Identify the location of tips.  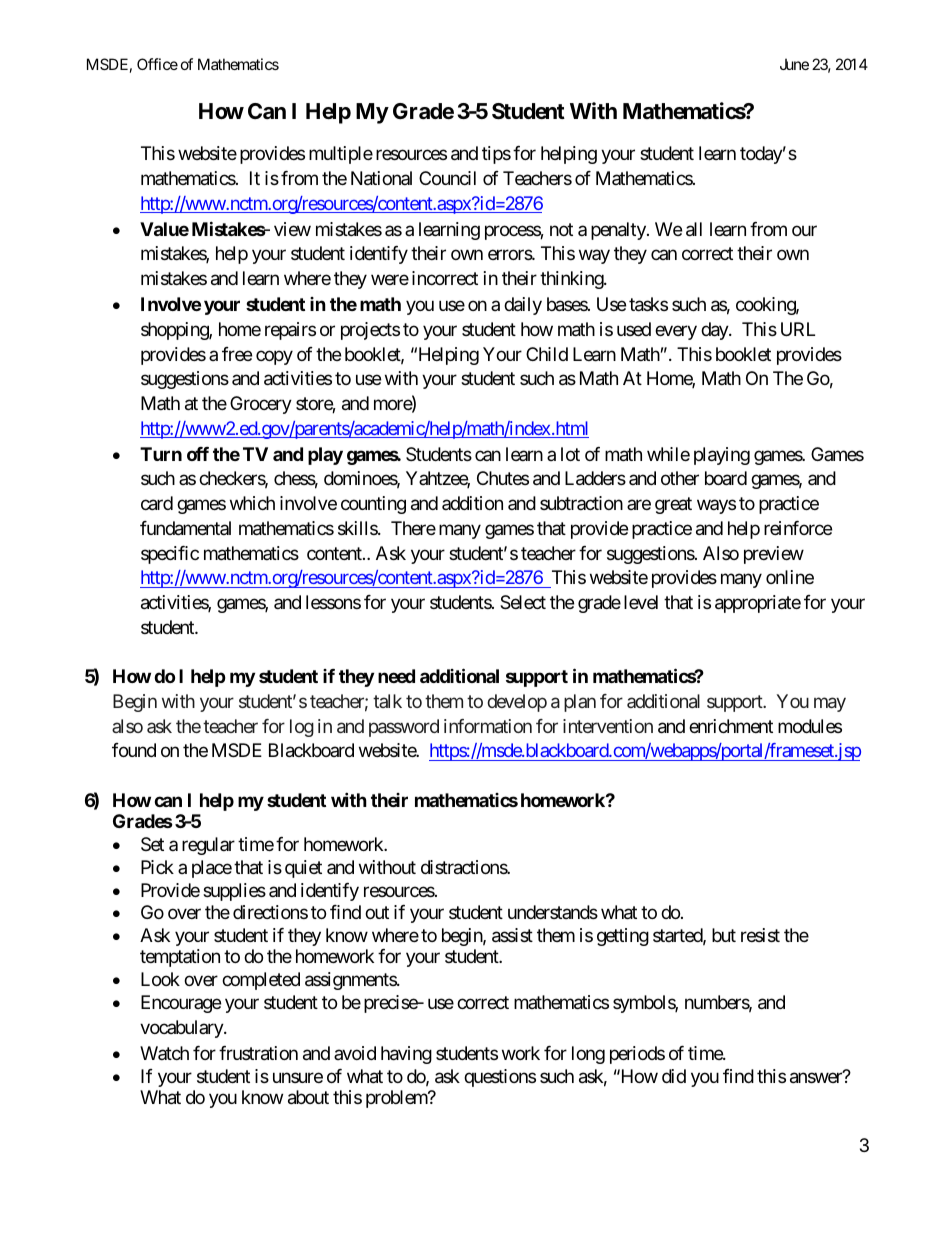
(496, 155).
